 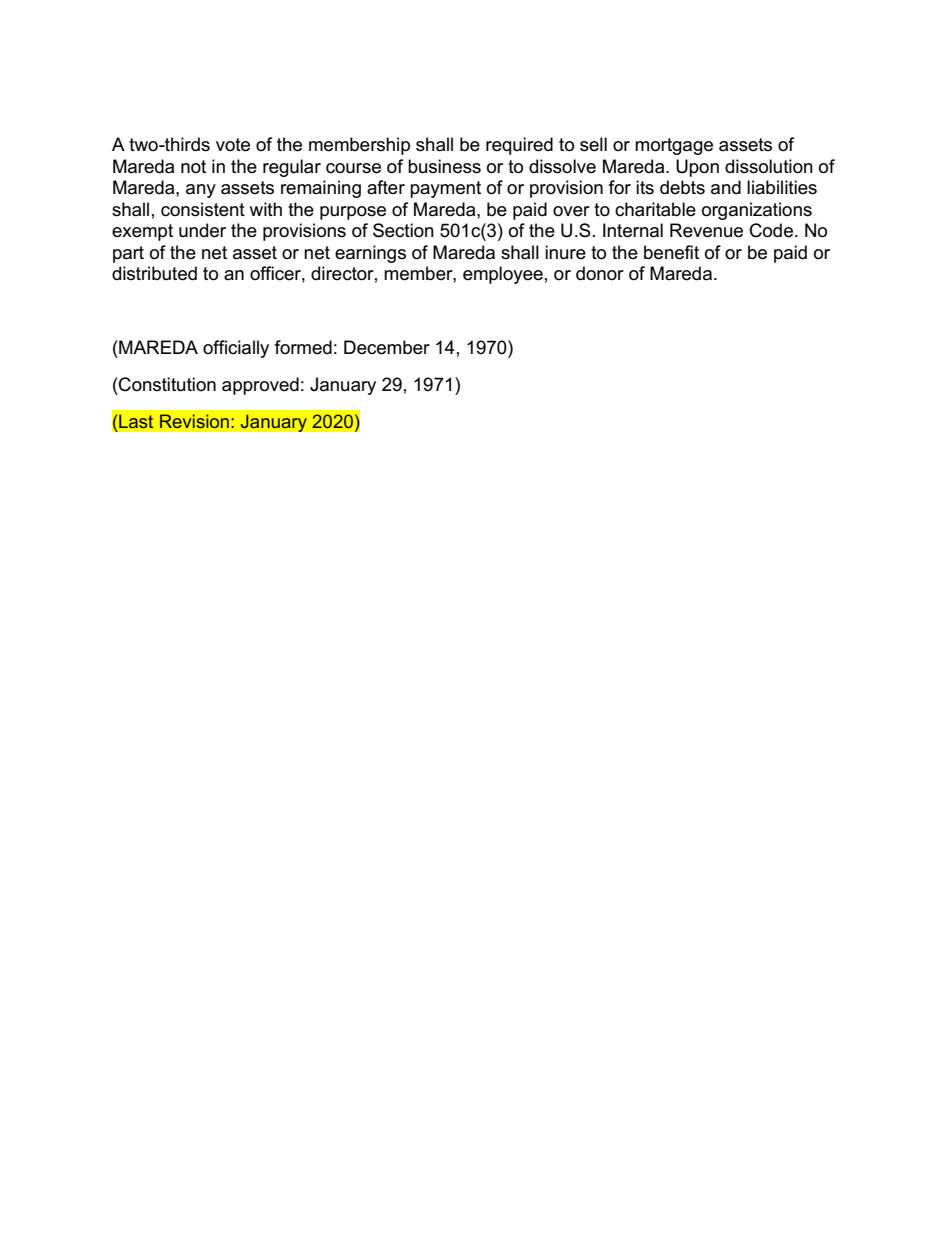 I want to click on mortgage, so click(x=674, y=146).
